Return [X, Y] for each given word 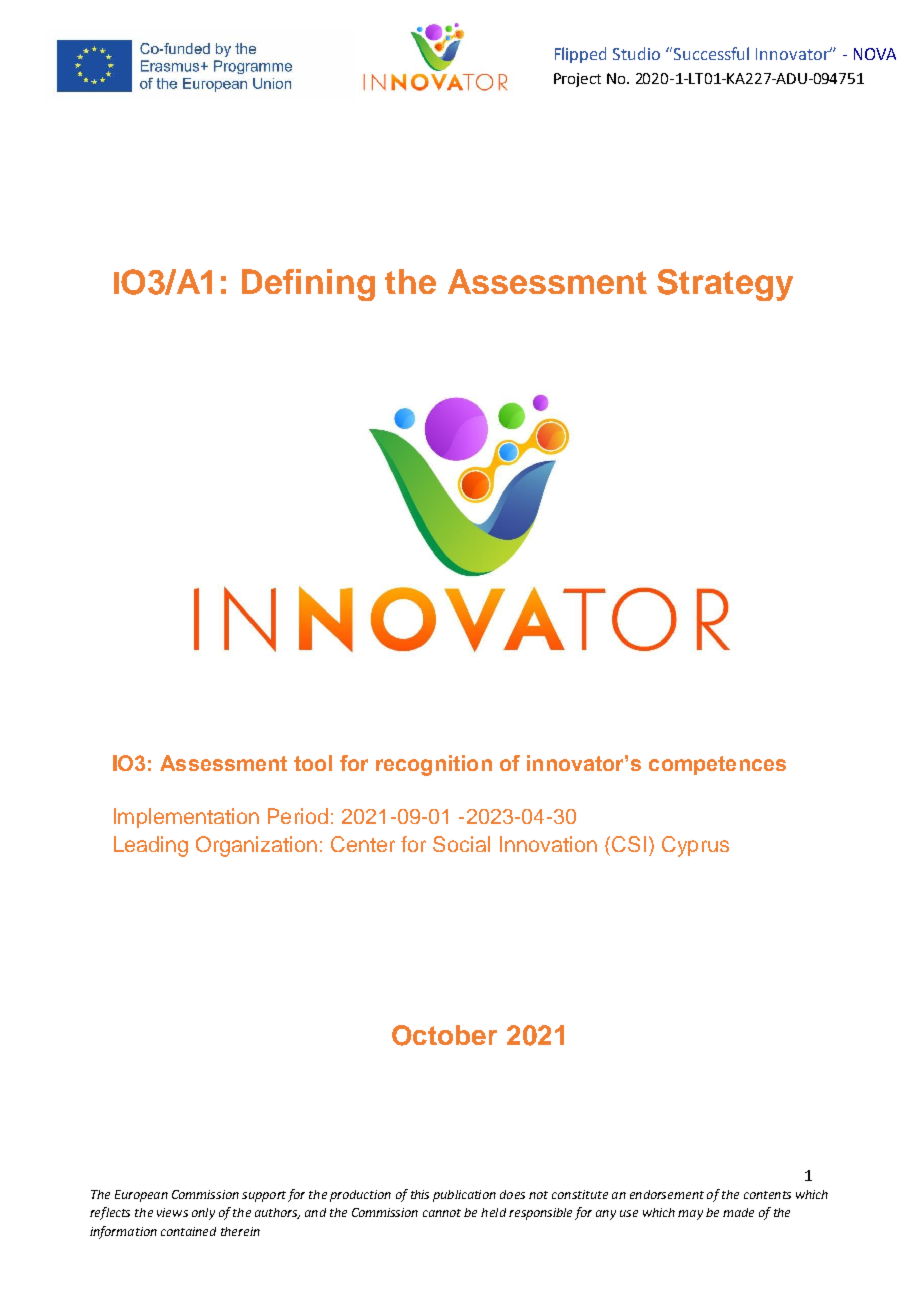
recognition [434, 765]
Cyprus [695, 846]
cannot [442, 1213]
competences [717, 765]
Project [577, 80]
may [690, 1215]
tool [313, 763]
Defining [308, 285]
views [172, 1212]
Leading [151, 846]
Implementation [186, 818]
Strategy [725, 285]
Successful [711, 53]
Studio [636, 53]
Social [461, 844]
